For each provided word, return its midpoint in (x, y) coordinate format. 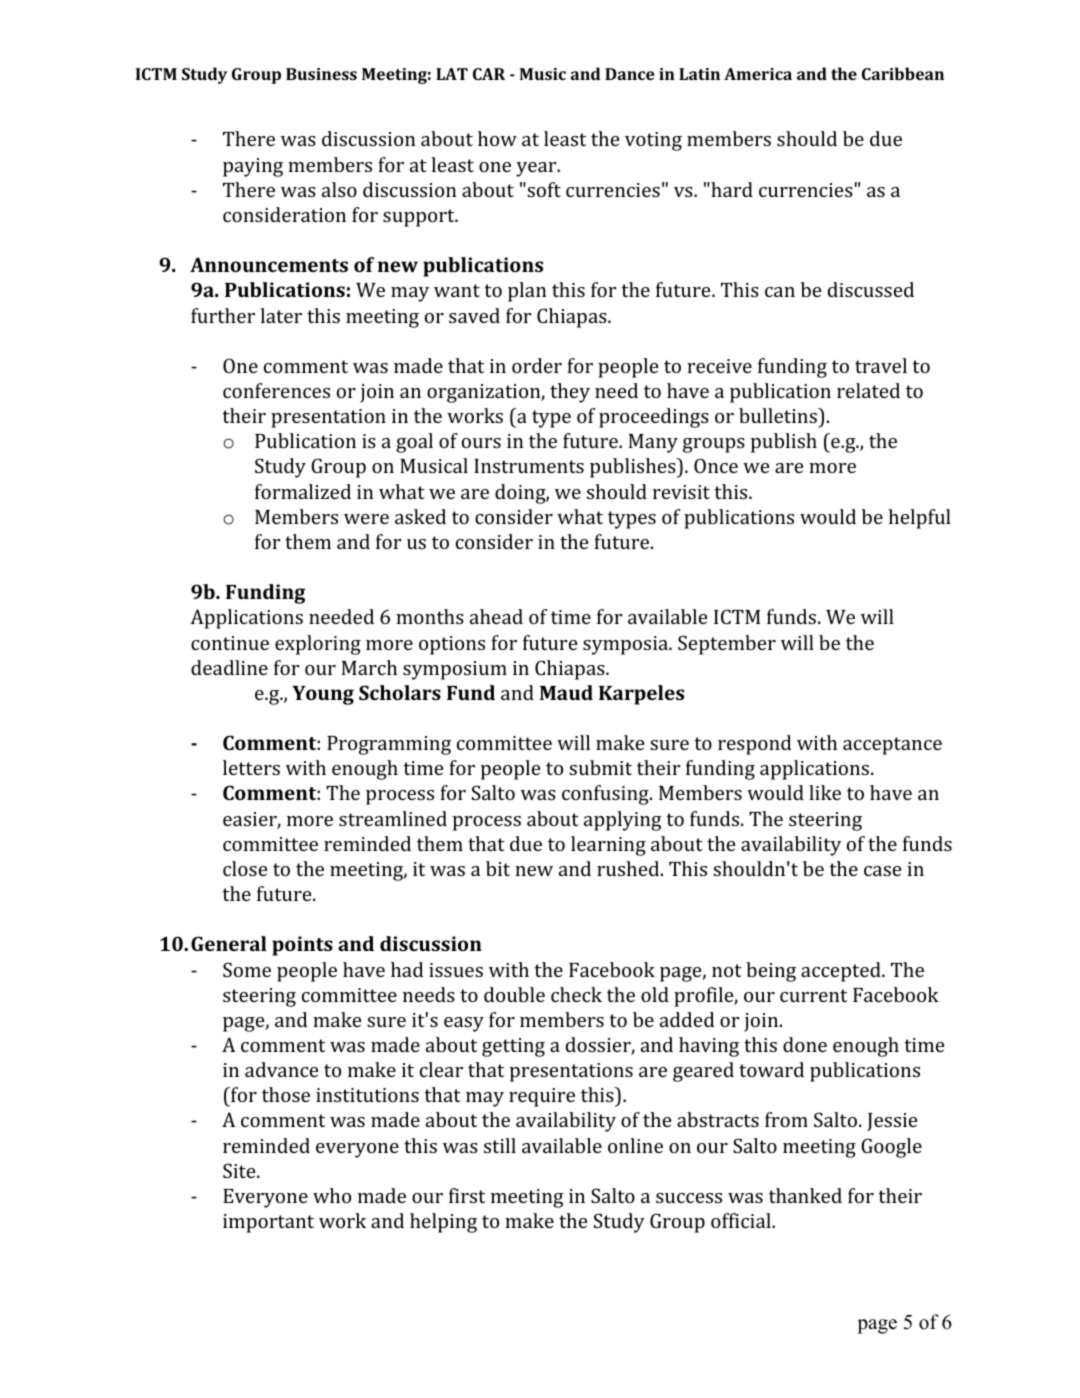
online (635, 1145)
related (868, 390)
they (570, 393)
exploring (318, 645)
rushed (628, 868)
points (302, 946)
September (727, 645)
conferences (276, 390)
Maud (566, 692)
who (332, 1195)
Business (321, 74)
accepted (841, 972)
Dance (629, 74)
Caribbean (903, 73)
